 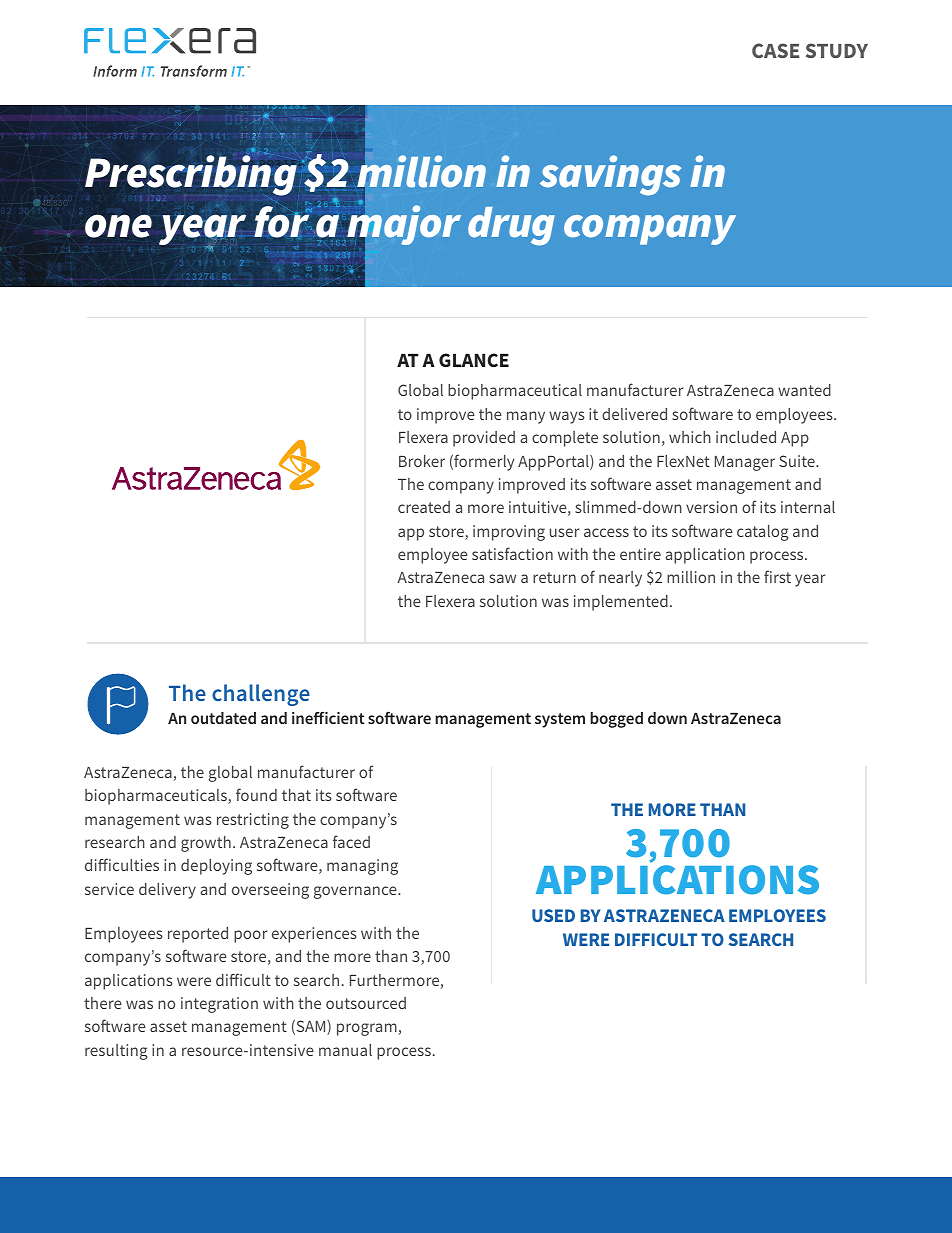 What do you see at coordinates (223, 718) in the screenshot?
I see `outdated` at bounding box center [223, 718].
